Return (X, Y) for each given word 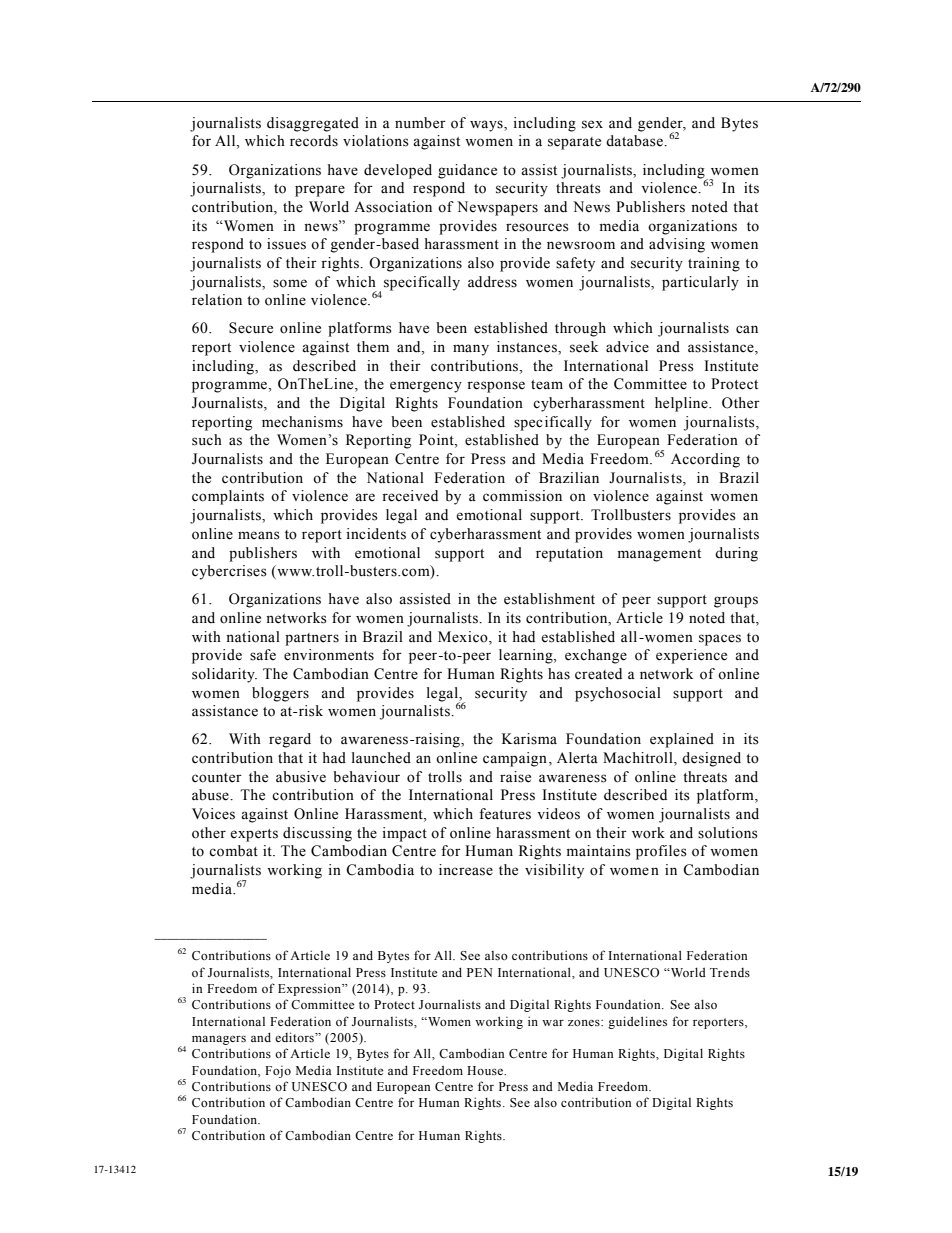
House (486, 1070)
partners (312, 639)
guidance (467, 171)
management (659, 555)
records (314, 141)
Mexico (464, 637)
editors (295, 1037)
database (635, 141)
